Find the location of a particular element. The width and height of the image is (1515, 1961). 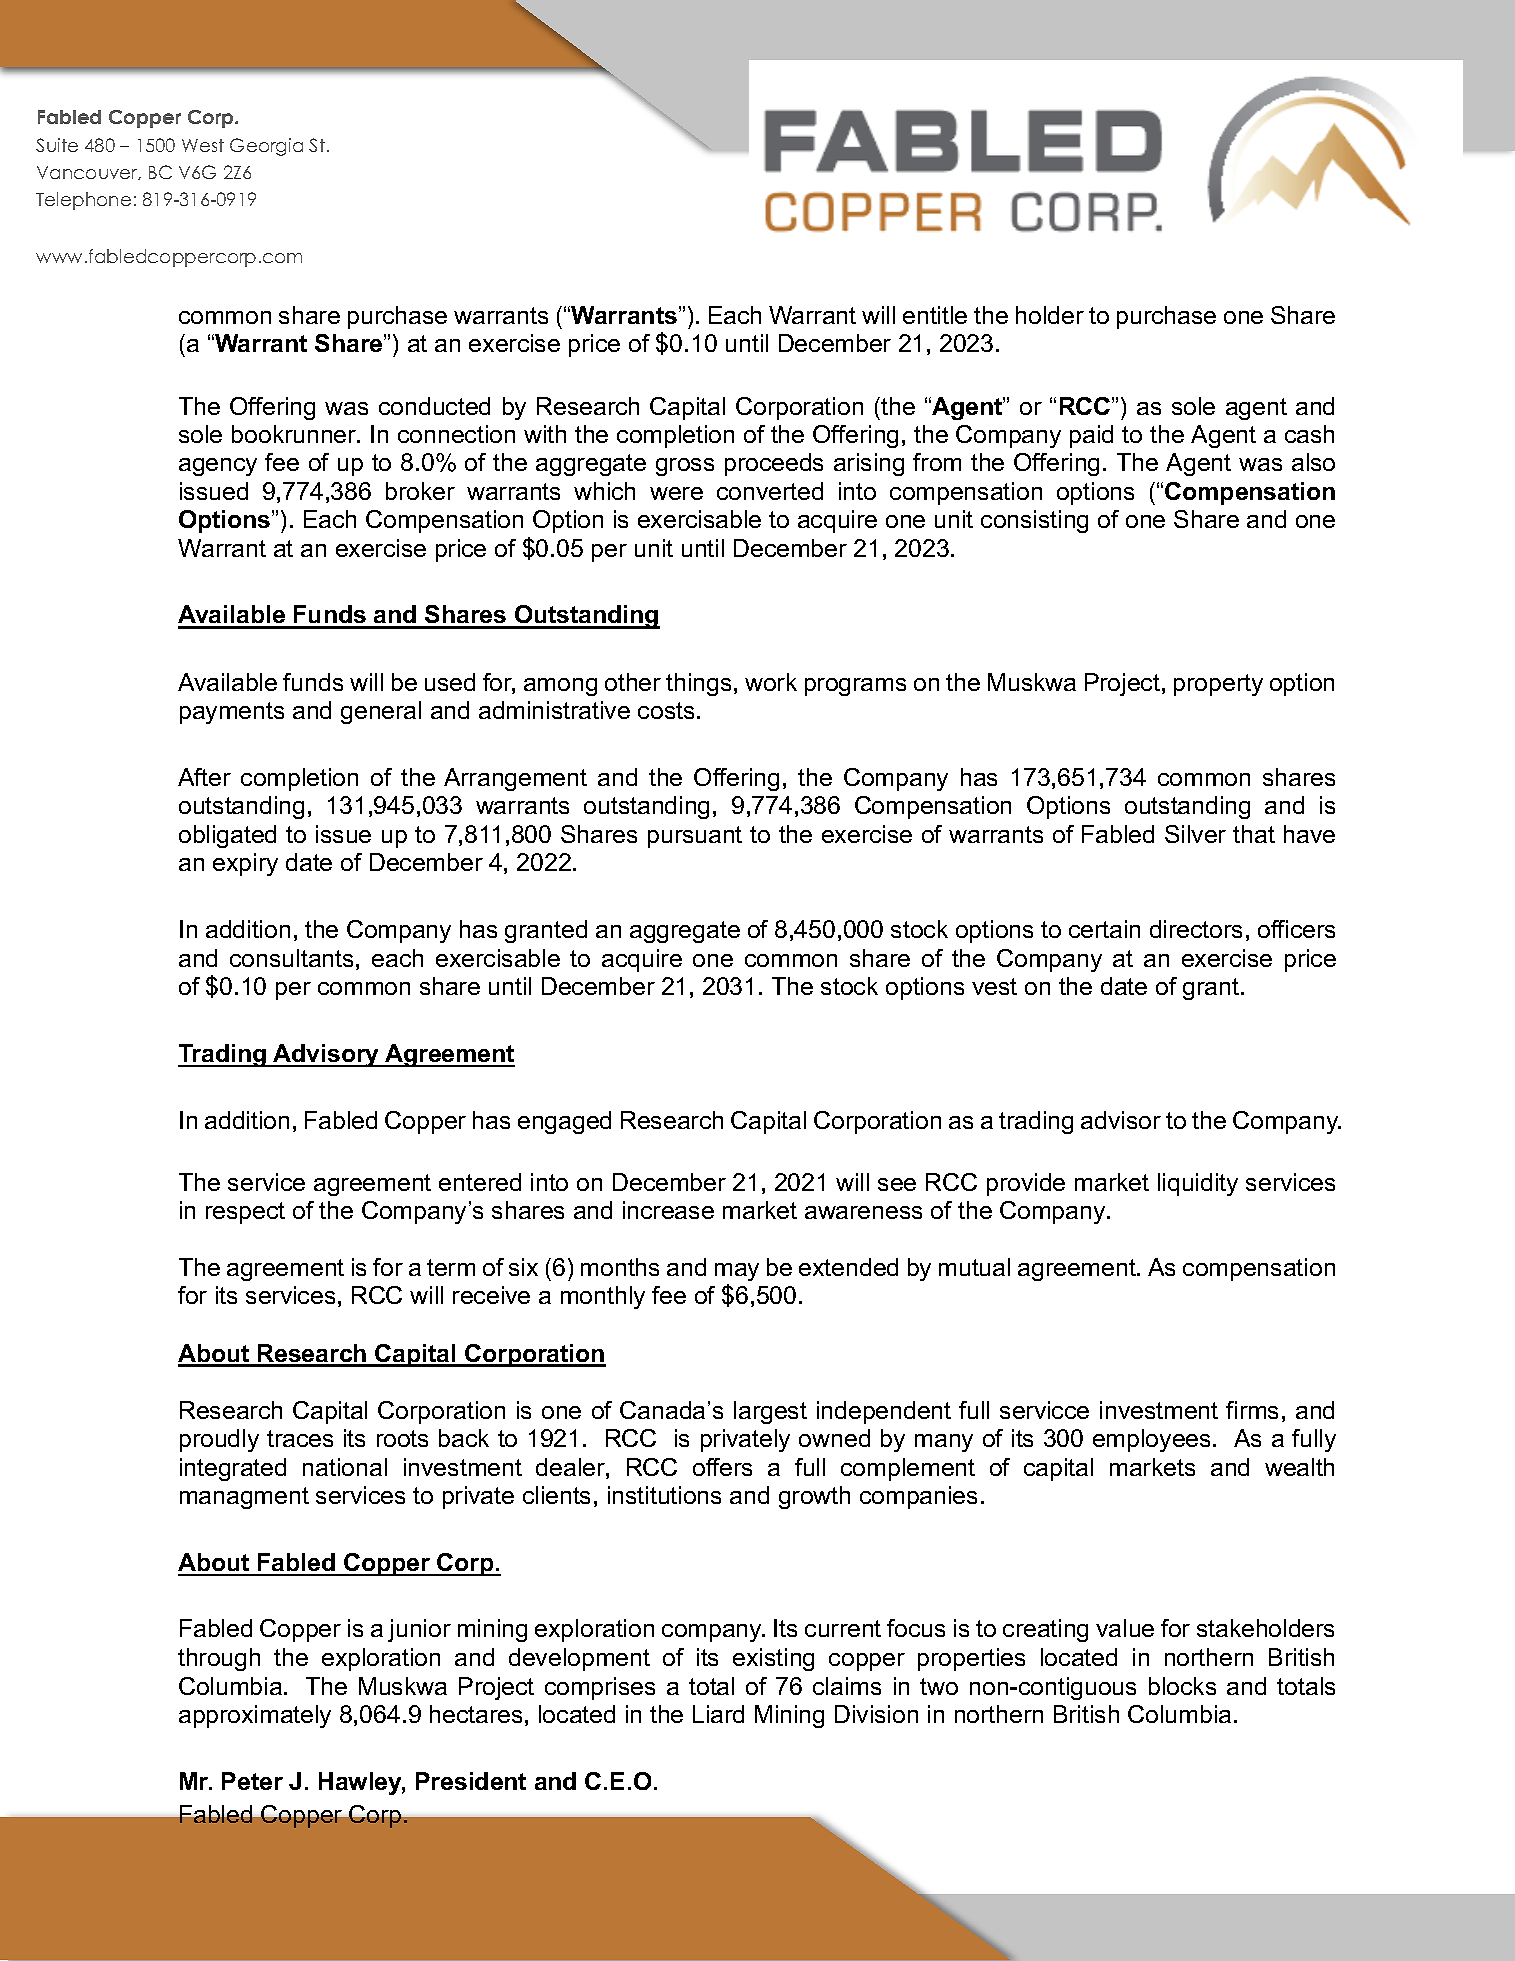

payments is located at coordinates (232, 713).
